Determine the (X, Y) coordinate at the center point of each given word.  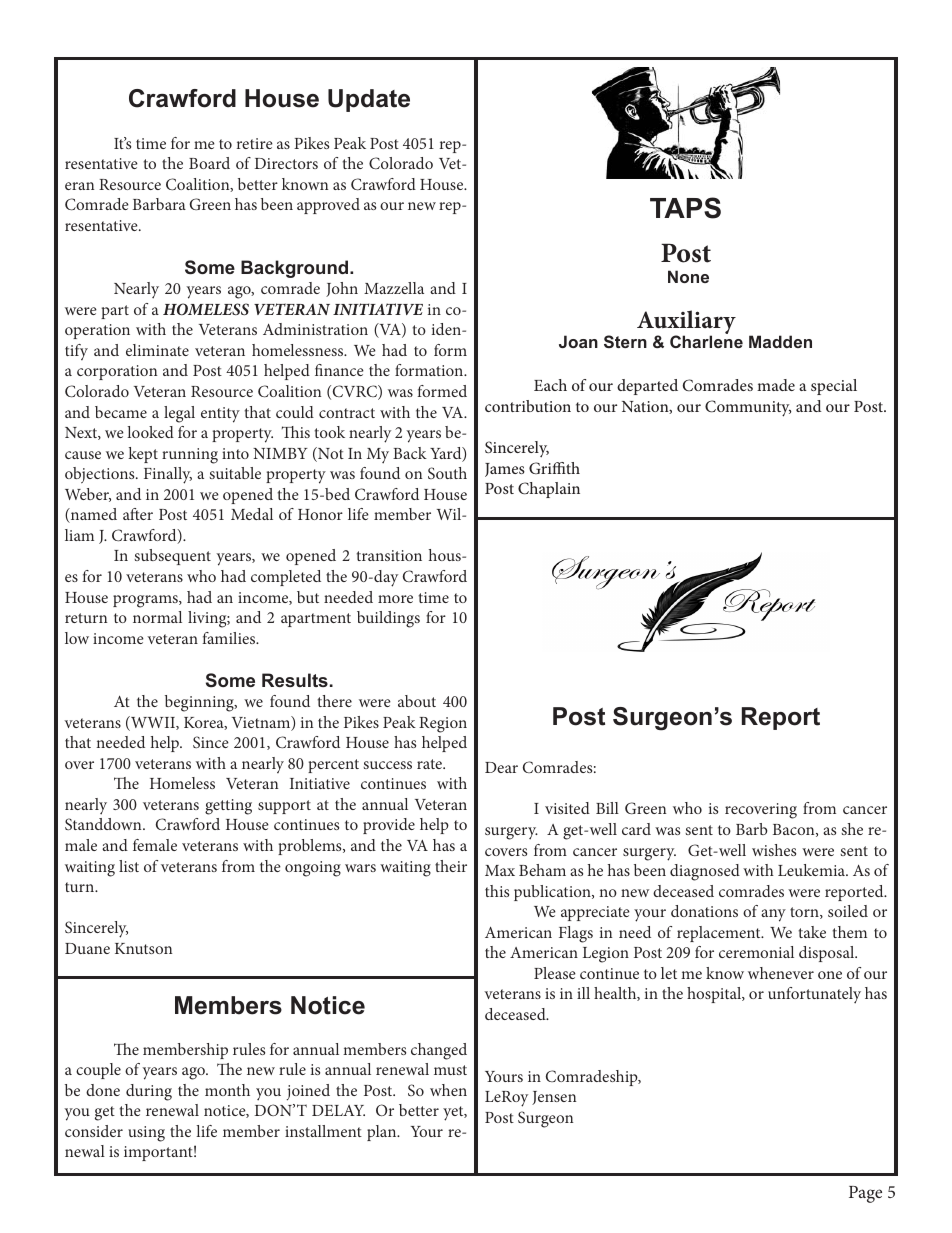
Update (369, 100)
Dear (501, 767)
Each (550, 385)
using (146, 1134)
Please (555, 973)
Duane (87, 948)
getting (228, 807)
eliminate (157, 350)
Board (209, 163)
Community (748, 408)
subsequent (172, 557)
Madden (780, 341)
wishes (774, 850)
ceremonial (756, 952)
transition (389, 555)
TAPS (685, 208)
